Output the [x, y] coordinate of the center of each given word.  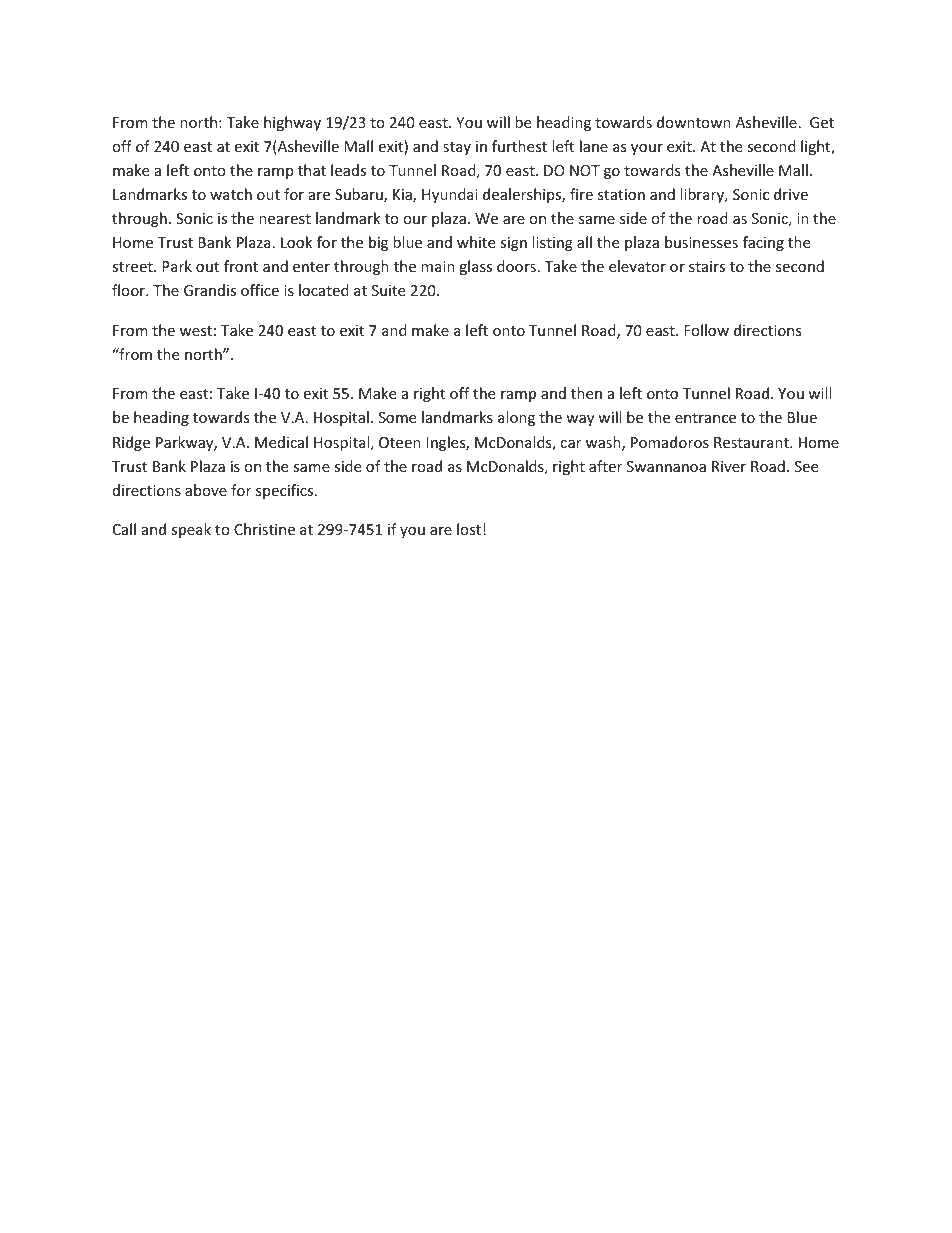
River [729, 466]
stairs [707, 266]
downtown [694, 122]
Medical [281, 442]
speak [191, 530]
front [241, 266]
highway [292, 123]
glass [475, 267]
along [516, 418]
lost [470, 529]
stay [457, 148]
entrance [705, 418]
